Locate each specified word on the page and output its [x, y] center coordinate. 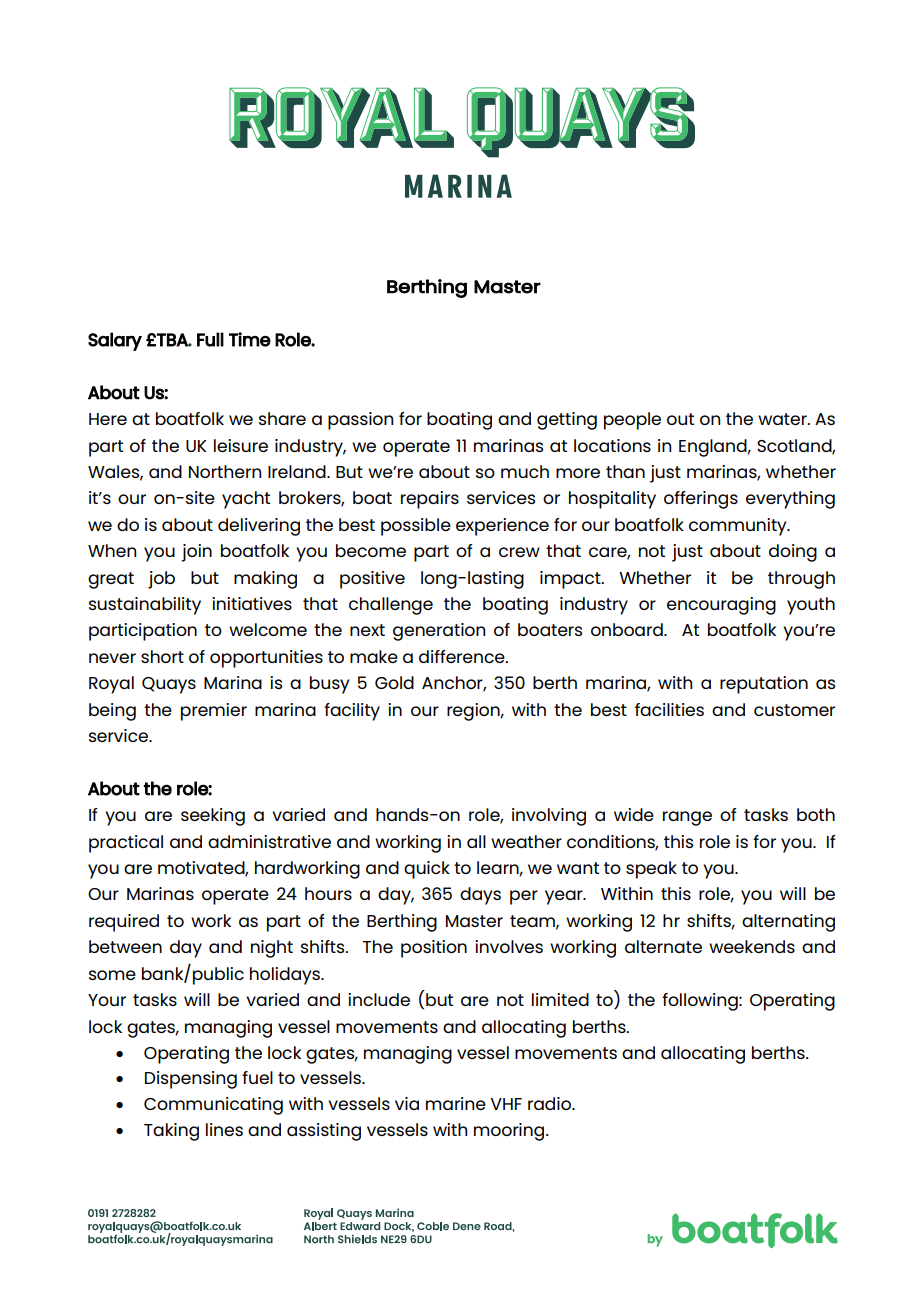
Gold [394, 682]
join [196, 553]
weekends [752, 946]
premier [214, 712]
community [739, 527]
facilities [669, 709]
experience [502, 527]
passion [360, 421]
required [124, 923]
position [434, 949]
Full [210, 339]
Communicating [213, 1106]
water [783, 419]
